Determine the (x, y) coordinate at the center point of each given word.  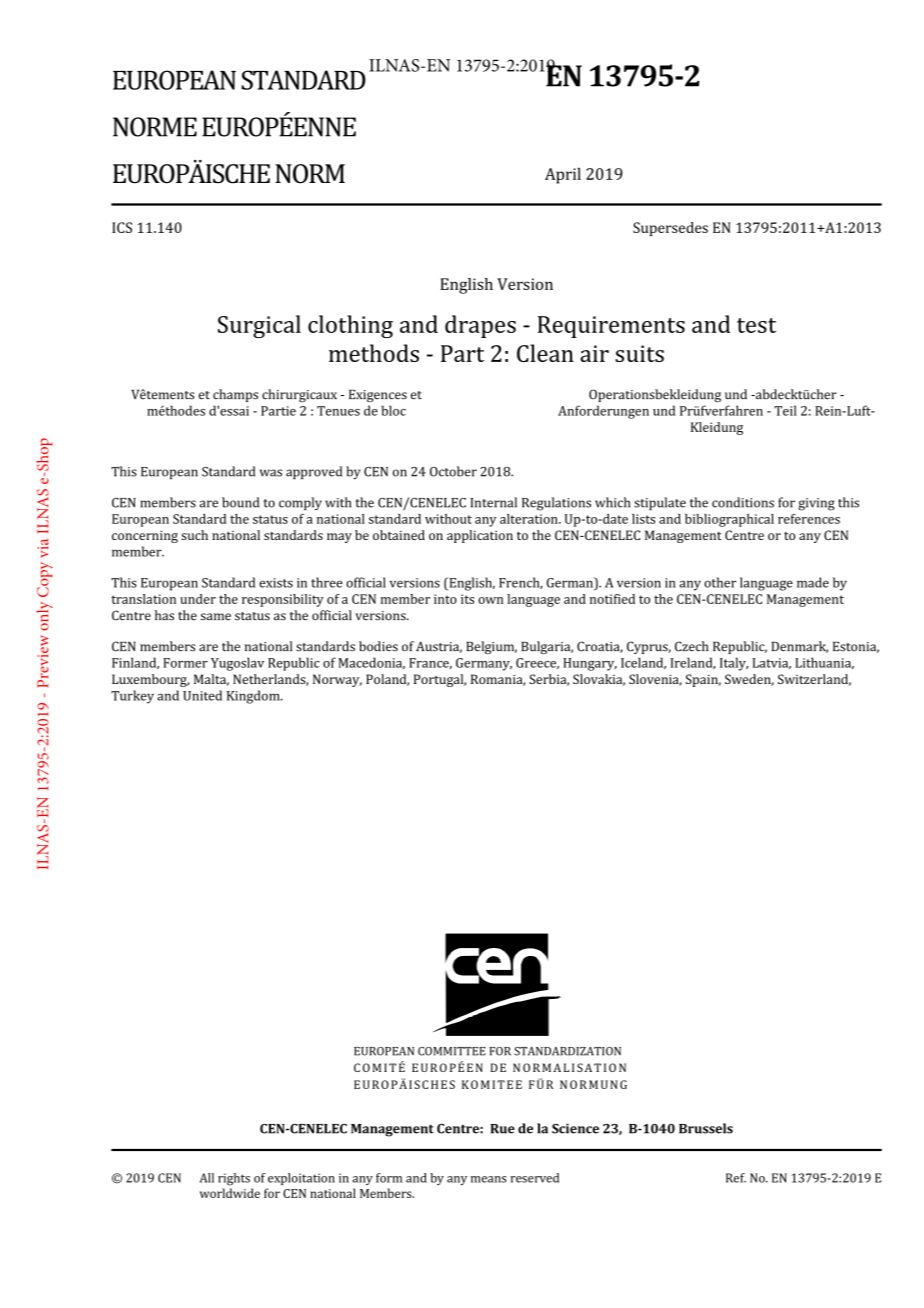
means (489, 1179)
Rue (502, 1129)
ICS (122, 227)
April (563, 175)
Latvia (772, 663)
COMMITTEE (452, 1051)
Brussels (706, 1128)
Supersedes (670, 229)
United (202, 695)
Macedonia (372, 663)
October (453, 471)
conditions (743, 502)
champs (235, 395)
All (207, 1178)
